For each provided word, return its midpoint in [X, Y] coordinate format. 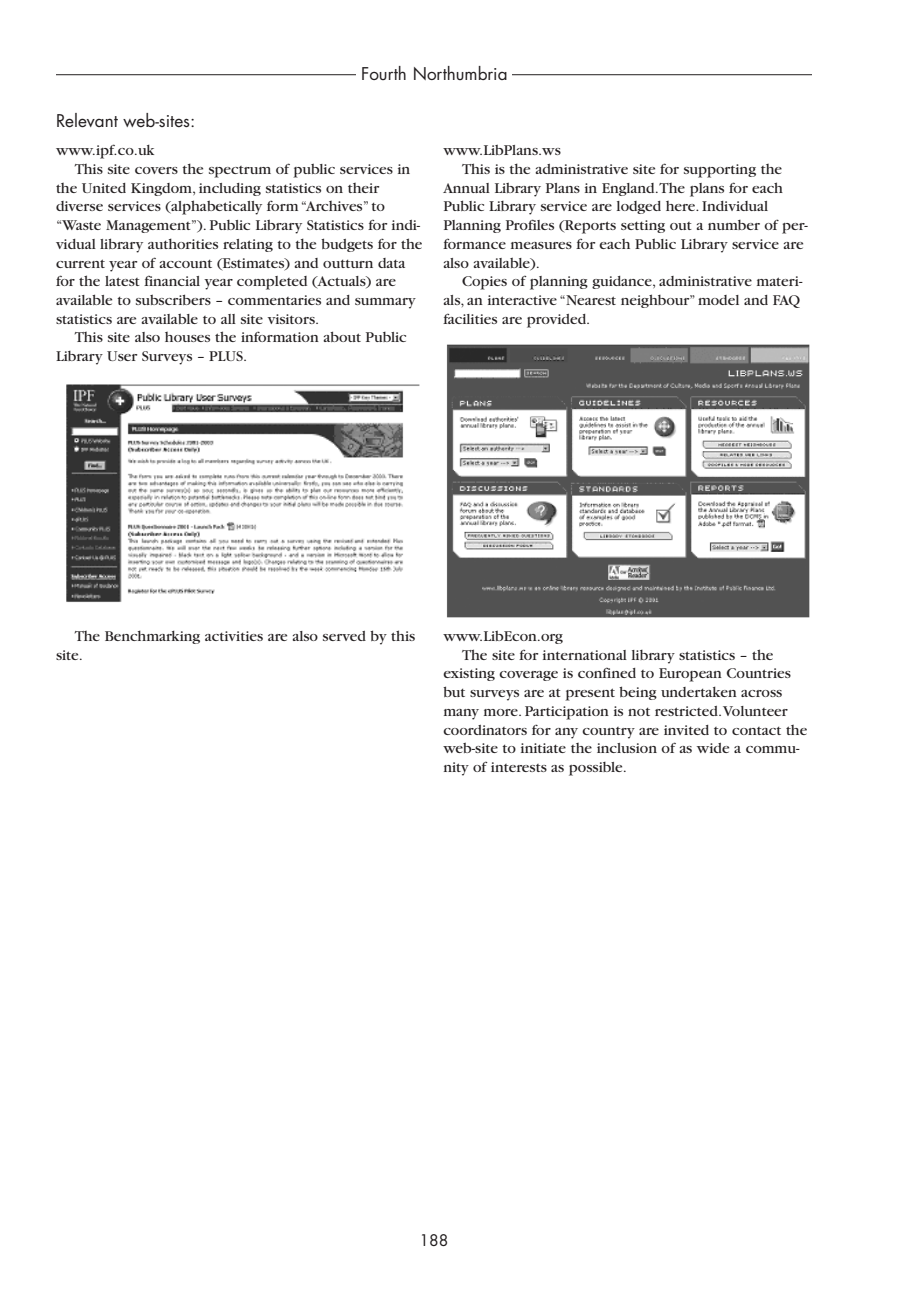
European [690, 675]
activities [234, 636]
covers [156, 170]
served [344, 636]
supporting [720, 171]
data [391, 263]
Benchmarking [152, 637]
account [185, 263]
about [342, 336]
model [718, 300]
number [734, 225]
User [122, 356]
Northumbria [460, 73]
